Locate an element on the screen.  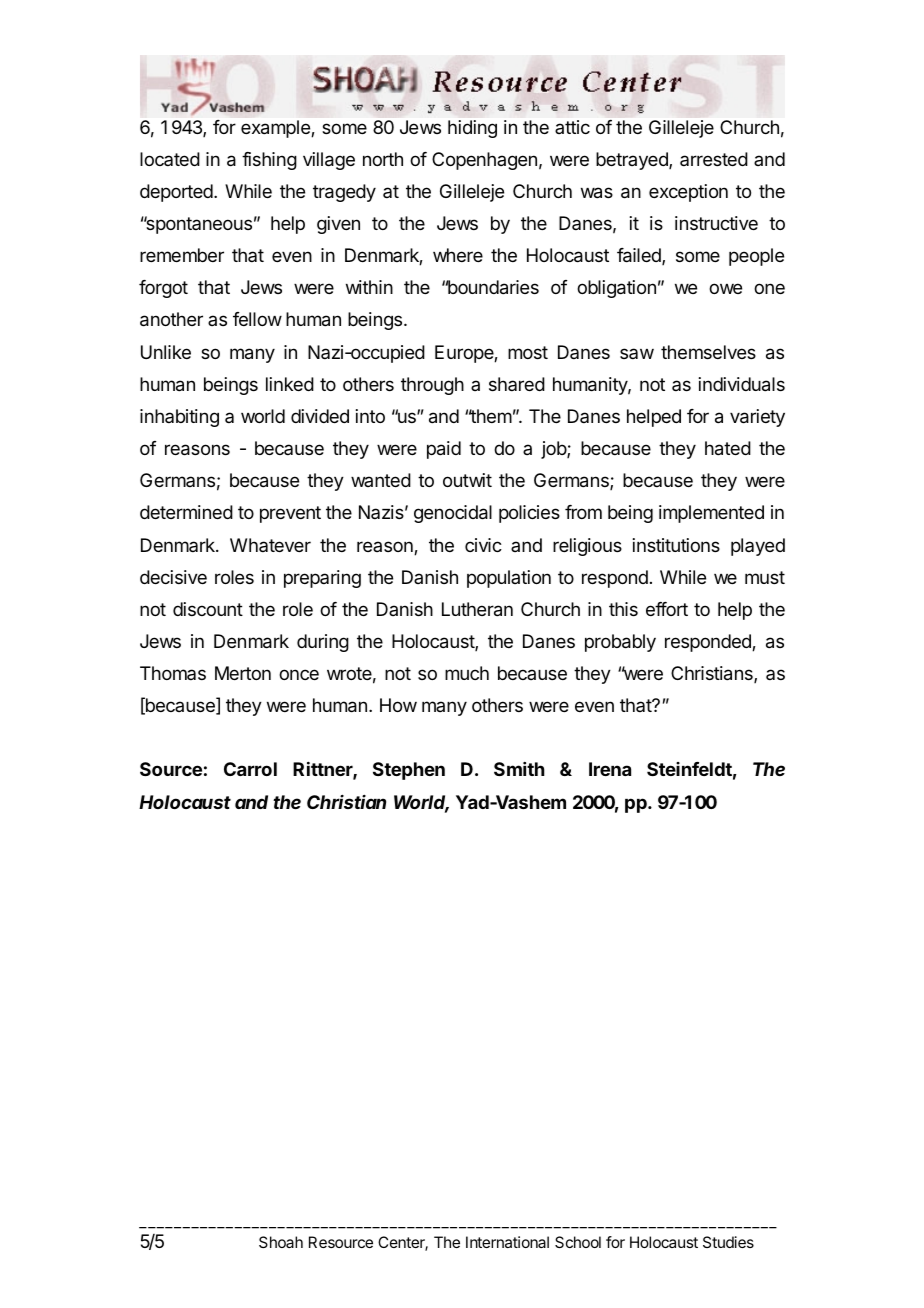
much is located at coordinates (467, 673).
